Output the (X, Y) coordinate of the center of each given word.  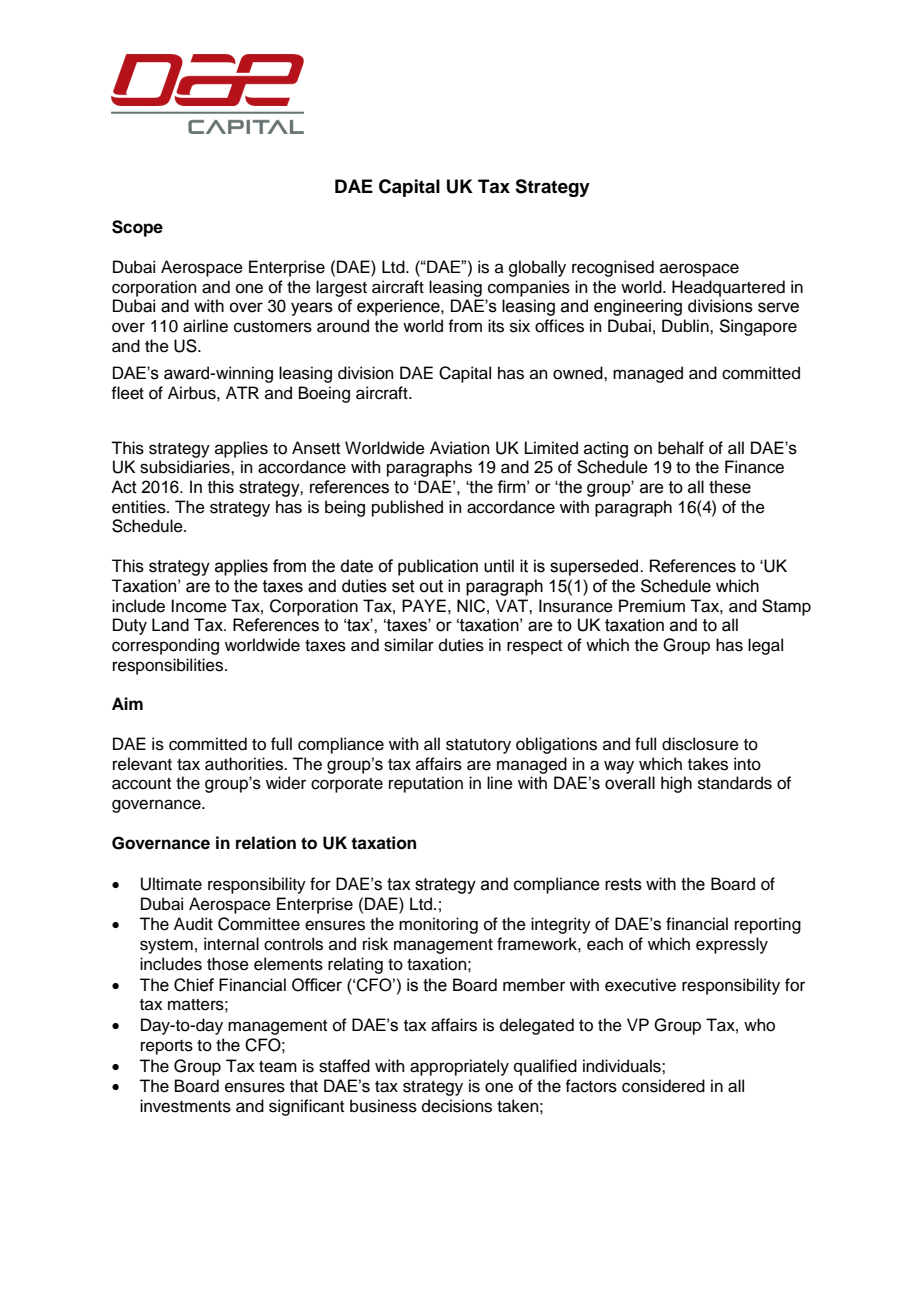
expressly (732, 945)
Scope (137, 228)
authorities (245, 764)
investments (185, 1106)
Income (199, 606)
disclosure (700, 744)
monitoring (438, 925)
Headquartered (728, 288)
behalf (681, 448)
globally (537, 268)
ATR (242, 392)
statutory (478, 746)
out (431, 586)
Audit (193, 924)
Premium (652, 606)
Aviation (460, 448)
